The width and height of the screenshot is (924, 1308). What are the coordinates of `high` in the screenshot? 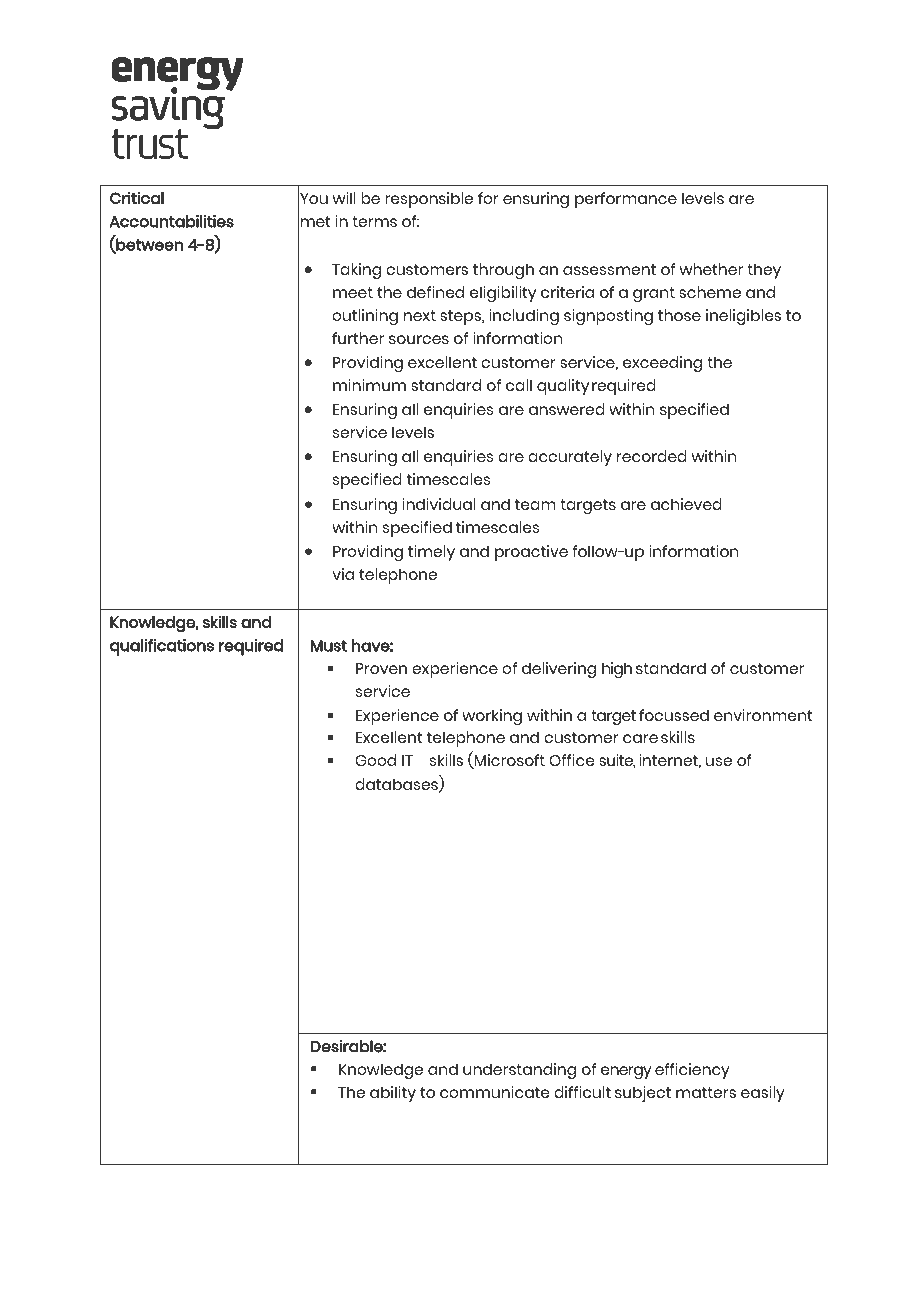 It's located at (617, 670).
